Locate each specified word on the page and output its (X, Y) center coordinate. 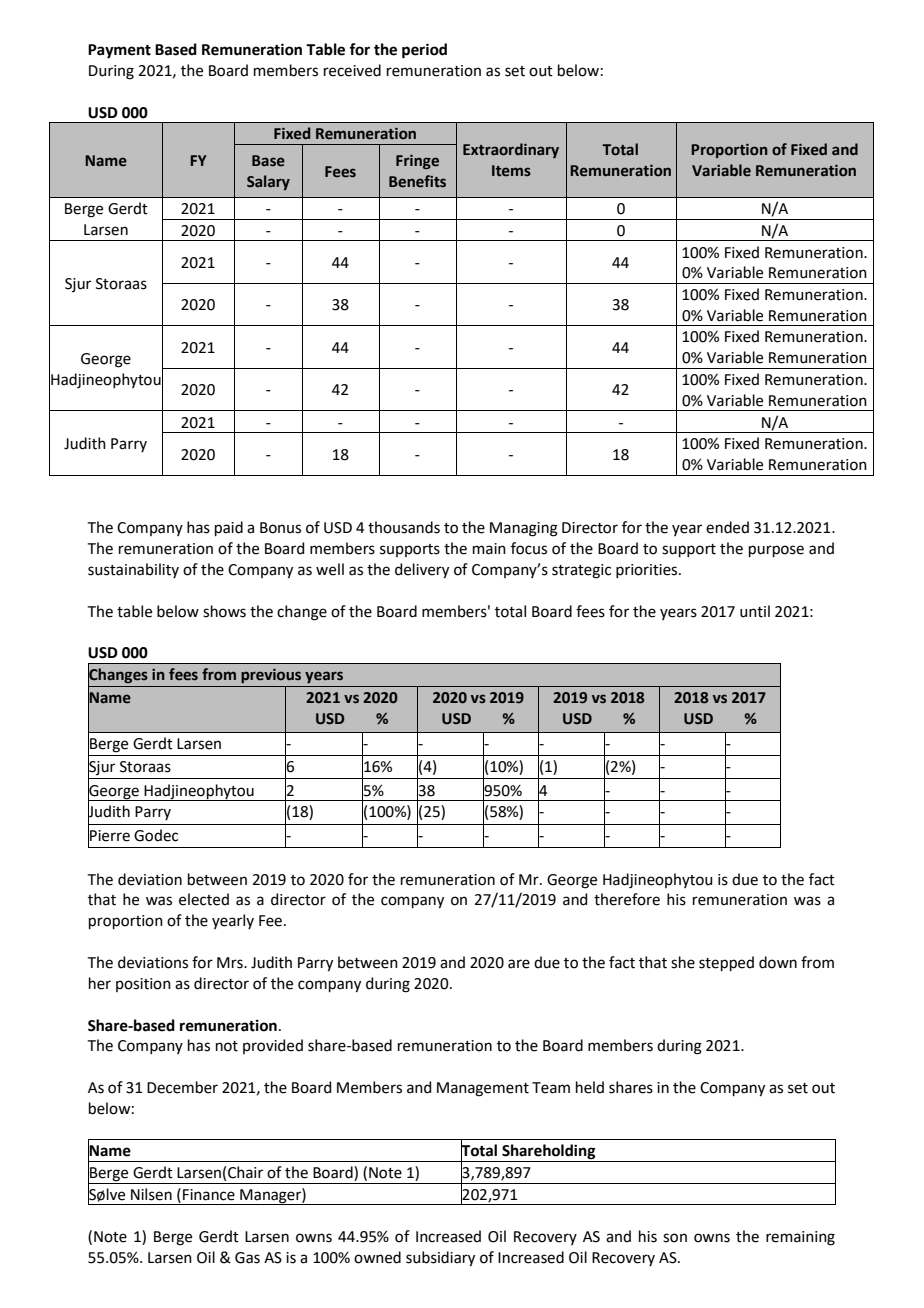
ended (727, 527)
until (755, 611)
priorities (648, 571)
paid (229, 528)
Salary (268, 182)
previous (271, 676)
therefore (627, 899)
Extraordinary (511, 150)
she (683, 962)
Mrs (231, 963)
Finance (209, 1195)
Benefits (417, 181)
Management (483, 1089)
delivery (422, 571)
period (424, 51)
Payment (119, 51)
